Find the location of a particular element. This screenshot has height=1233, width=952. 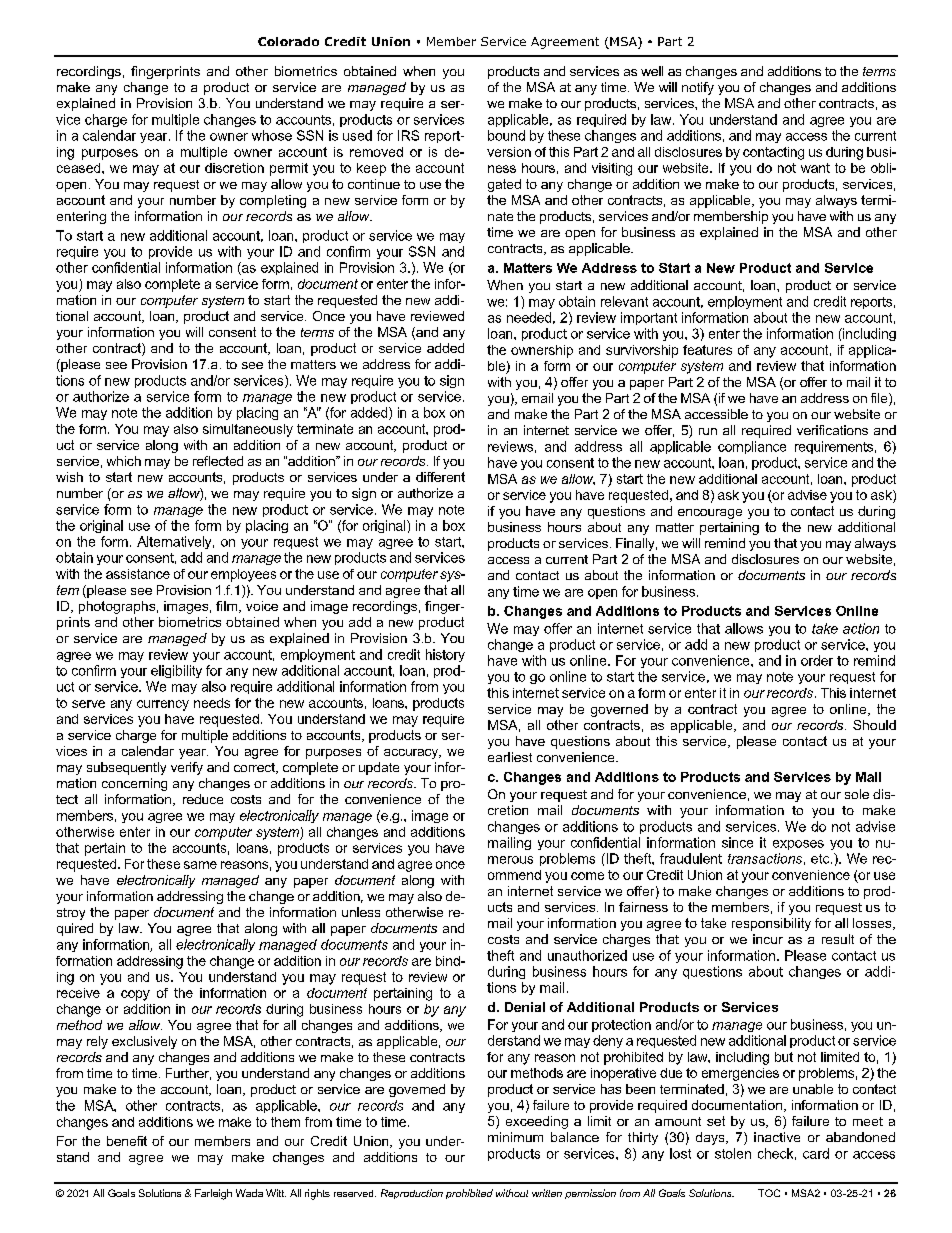

film is located at coordinates (228, 607).
